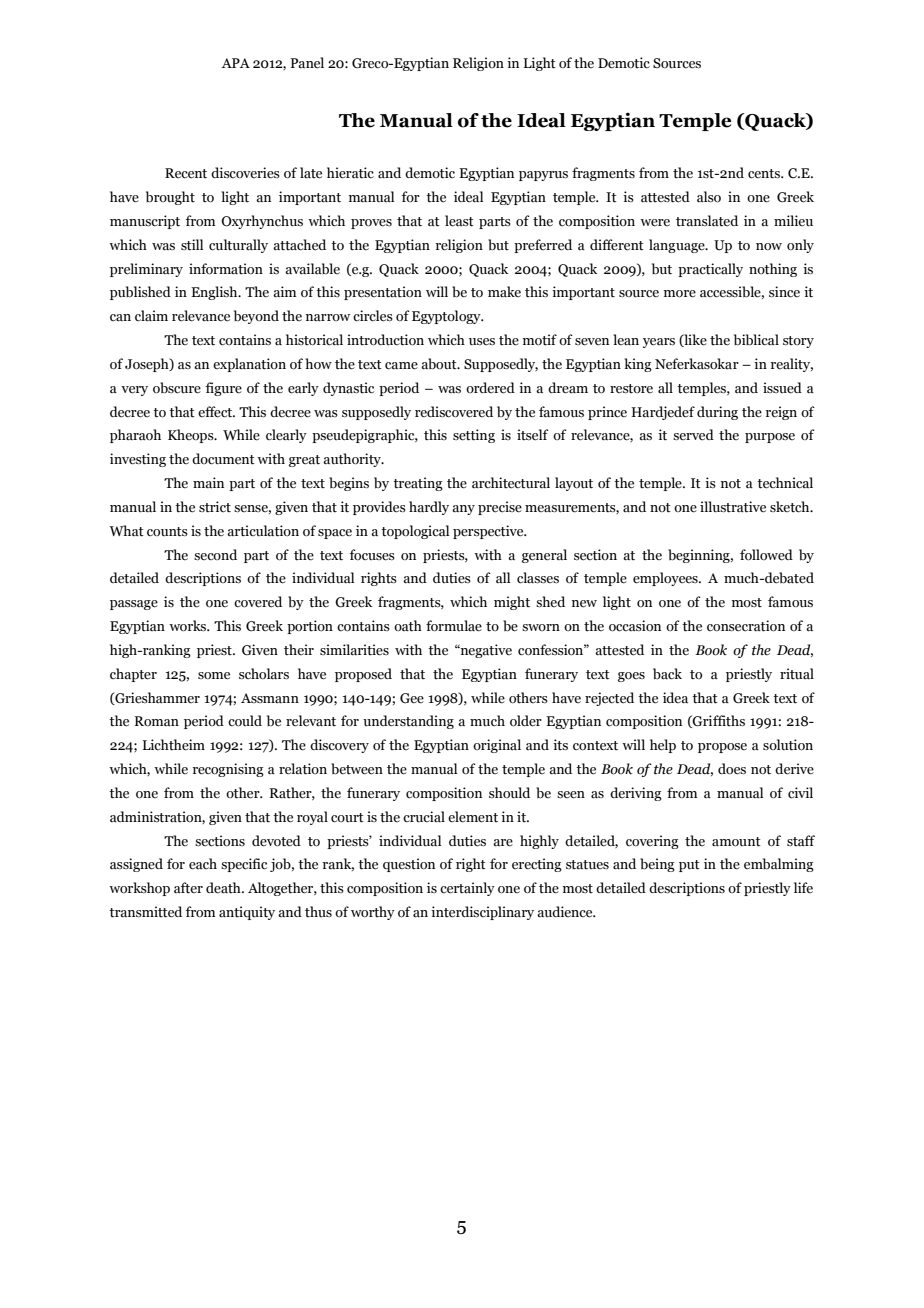  What do you see at coordinates (188, 888) in the page?
I see `after` at bounding box center [188, 888].
